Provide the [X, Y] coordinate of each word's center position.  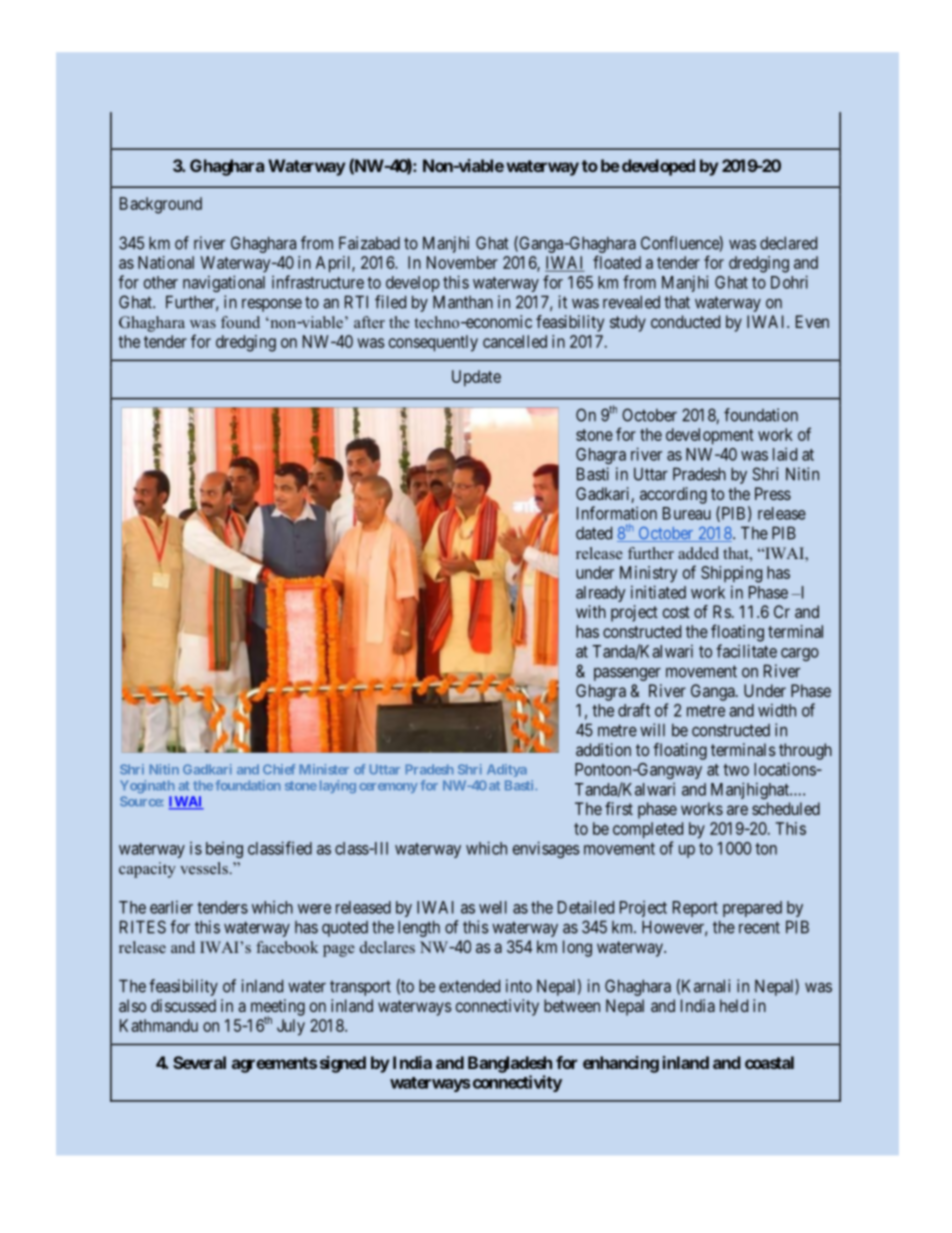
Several [199, 1062]
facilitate [746, 651]
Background [161, 205]
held [734, 1005]
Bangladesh [510, 1064]
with [591, 611]
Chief [279, 769]
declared [788, 243]
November [462, 262]
